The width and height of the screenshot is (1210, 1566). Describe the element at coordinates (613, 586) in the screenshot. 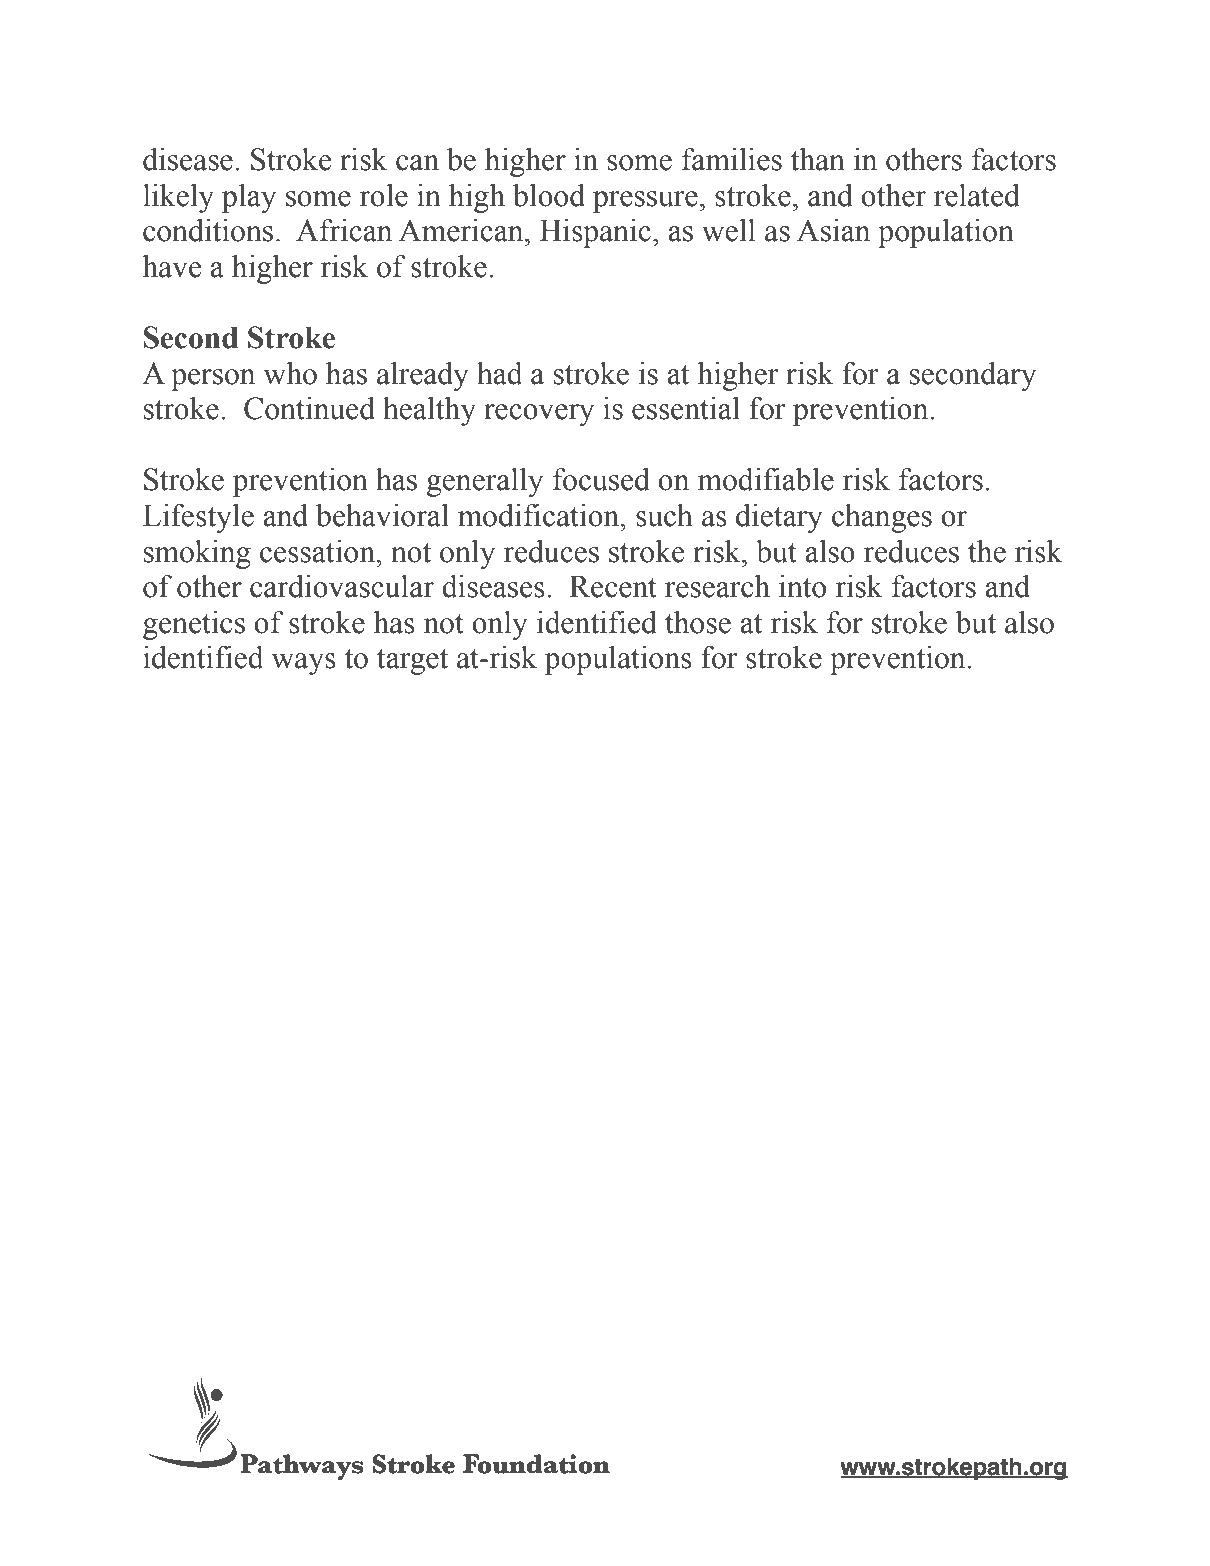

I see `Recent` at that location.
